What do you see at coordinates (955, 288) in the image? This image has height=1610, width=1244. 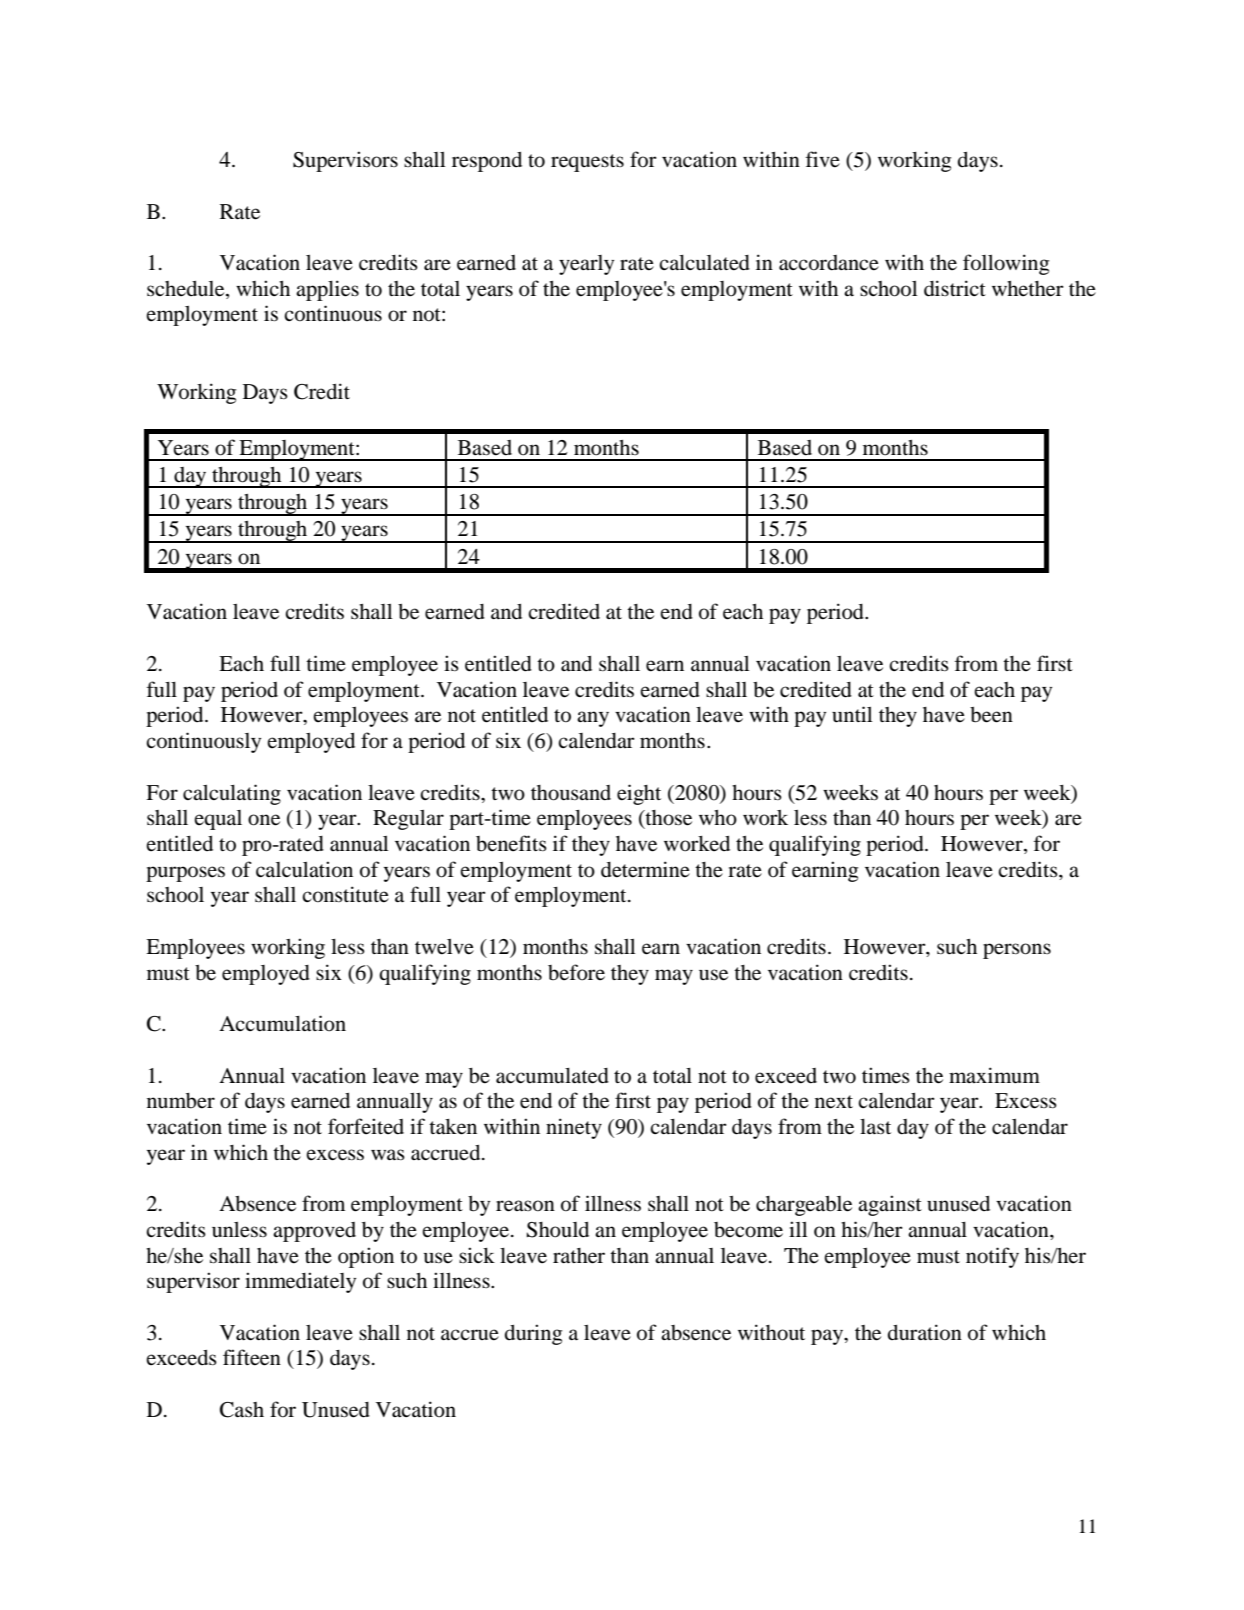 I see `district` at bounding box center [955, 288].
